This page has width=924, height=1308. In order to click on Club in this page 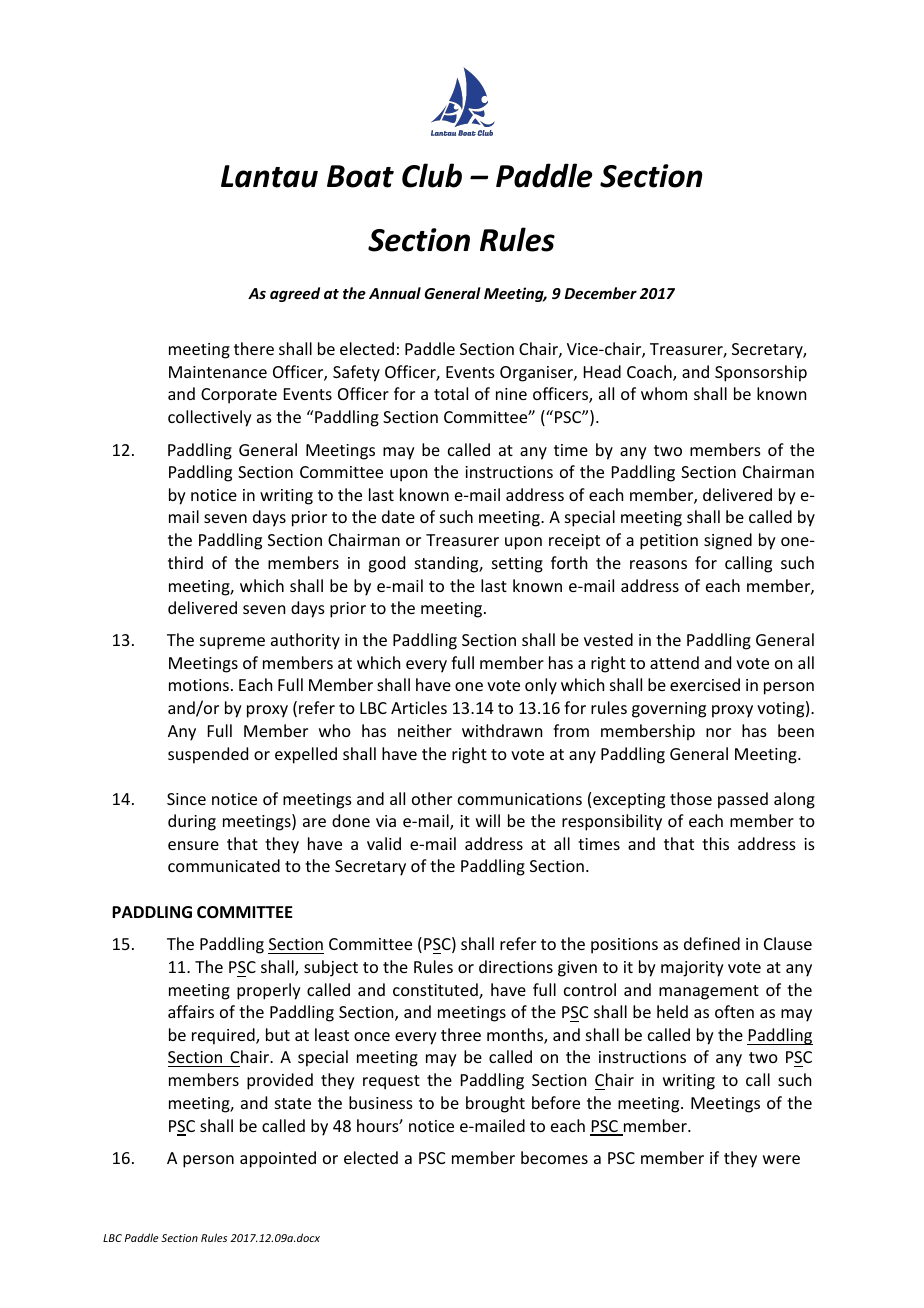, I will do `click(432, 175)`.
